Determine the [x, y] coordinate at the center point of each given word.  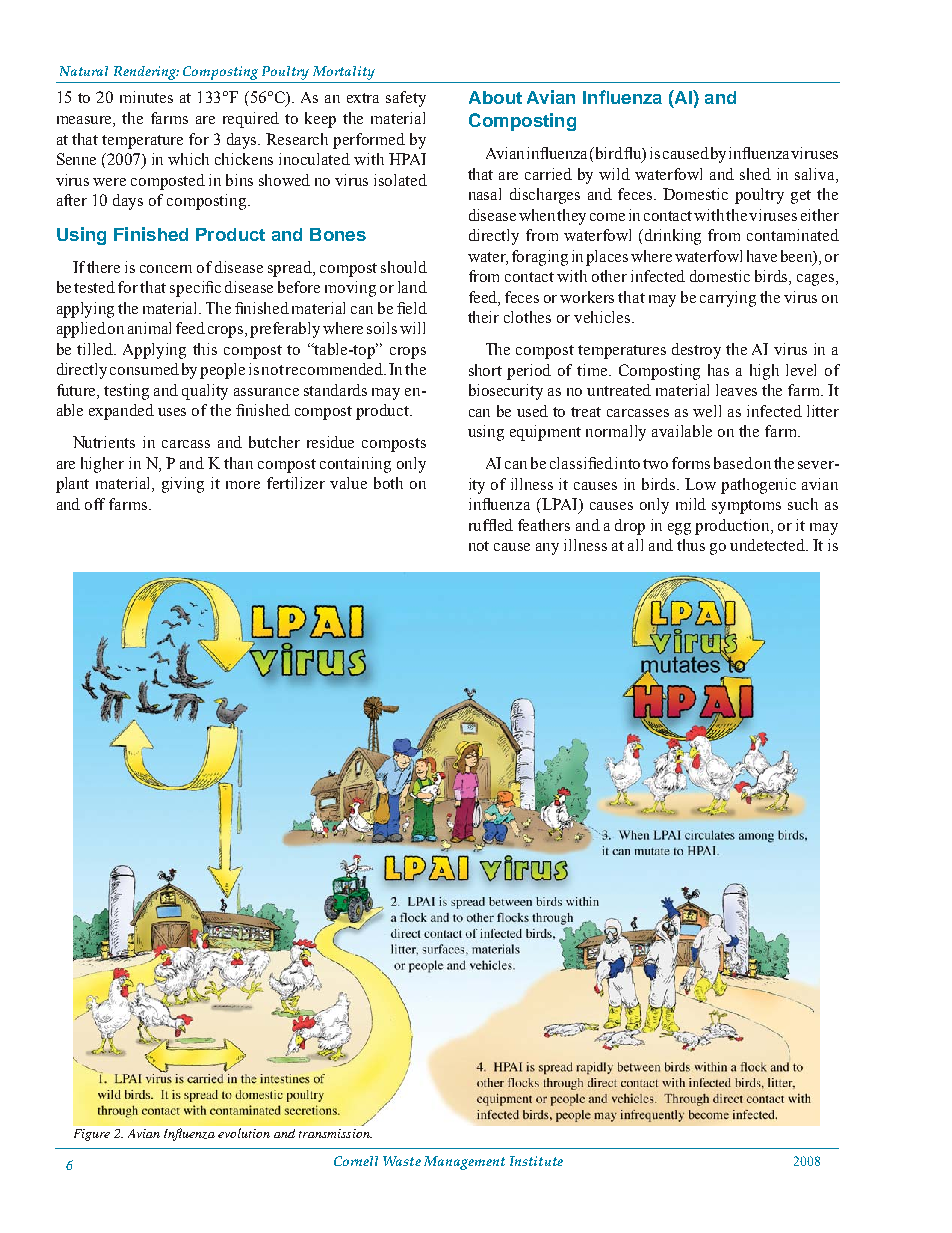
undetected [769, 545]
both [388, 483]
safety [406, 99]
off [95, 504]
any [547, 549]
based [733, 463]
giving [183, 485]
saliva [816, 174]
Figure [92, 1135]
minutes [146, 97]
